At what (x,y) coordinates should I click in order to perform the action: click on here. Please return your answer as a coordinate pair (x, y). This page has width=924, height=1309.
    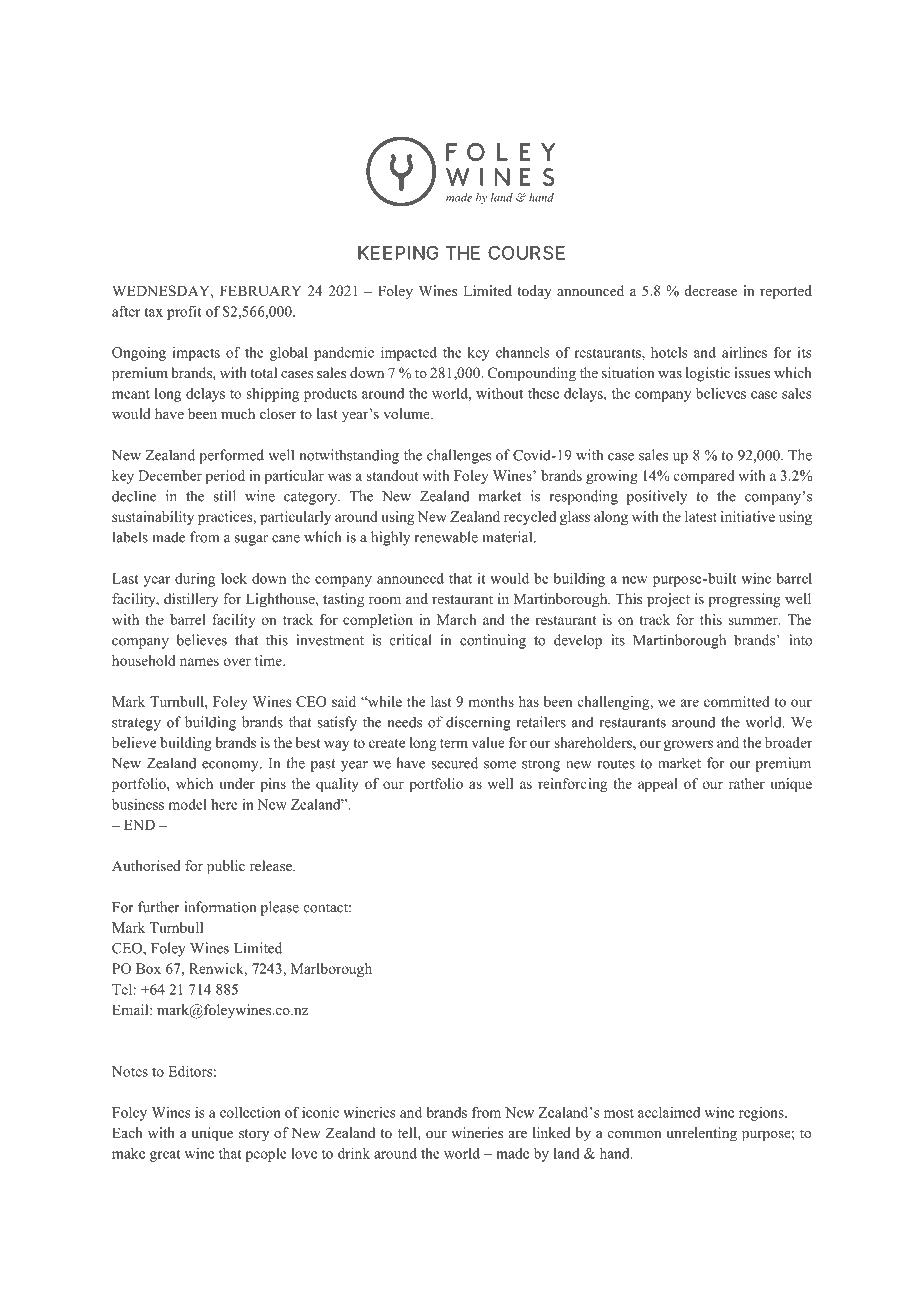
    Looking at the image, I should click on (224, 804).
